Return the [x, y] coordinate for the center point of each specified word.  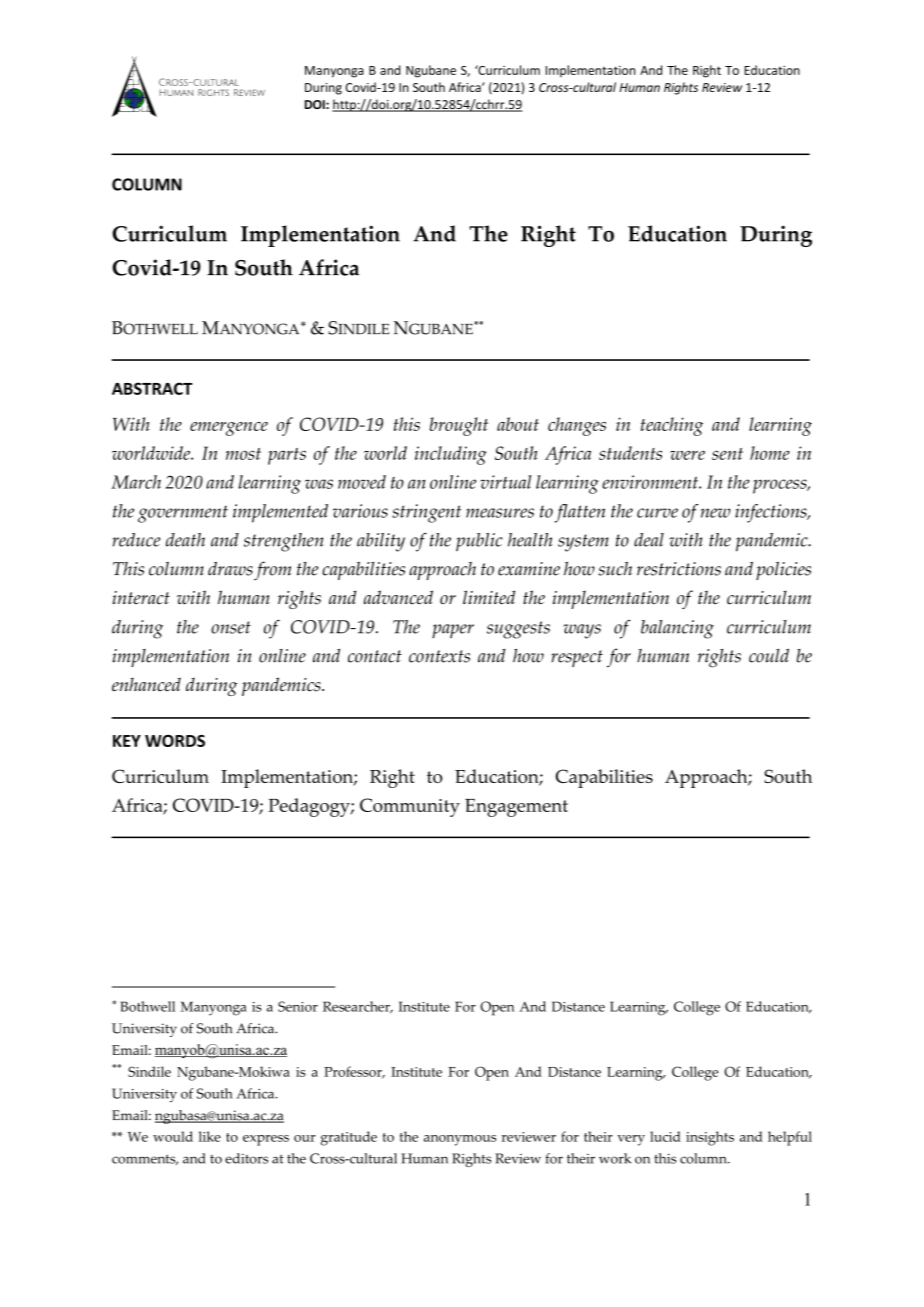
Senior [298, 1006]
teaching [672, 426]
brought [459, 426]
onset [231, 627]
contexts [439, 656]
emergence [229, 429]
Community [410, 807]
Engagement [516, 808]
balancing [677, 629]
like [210, 1136]
